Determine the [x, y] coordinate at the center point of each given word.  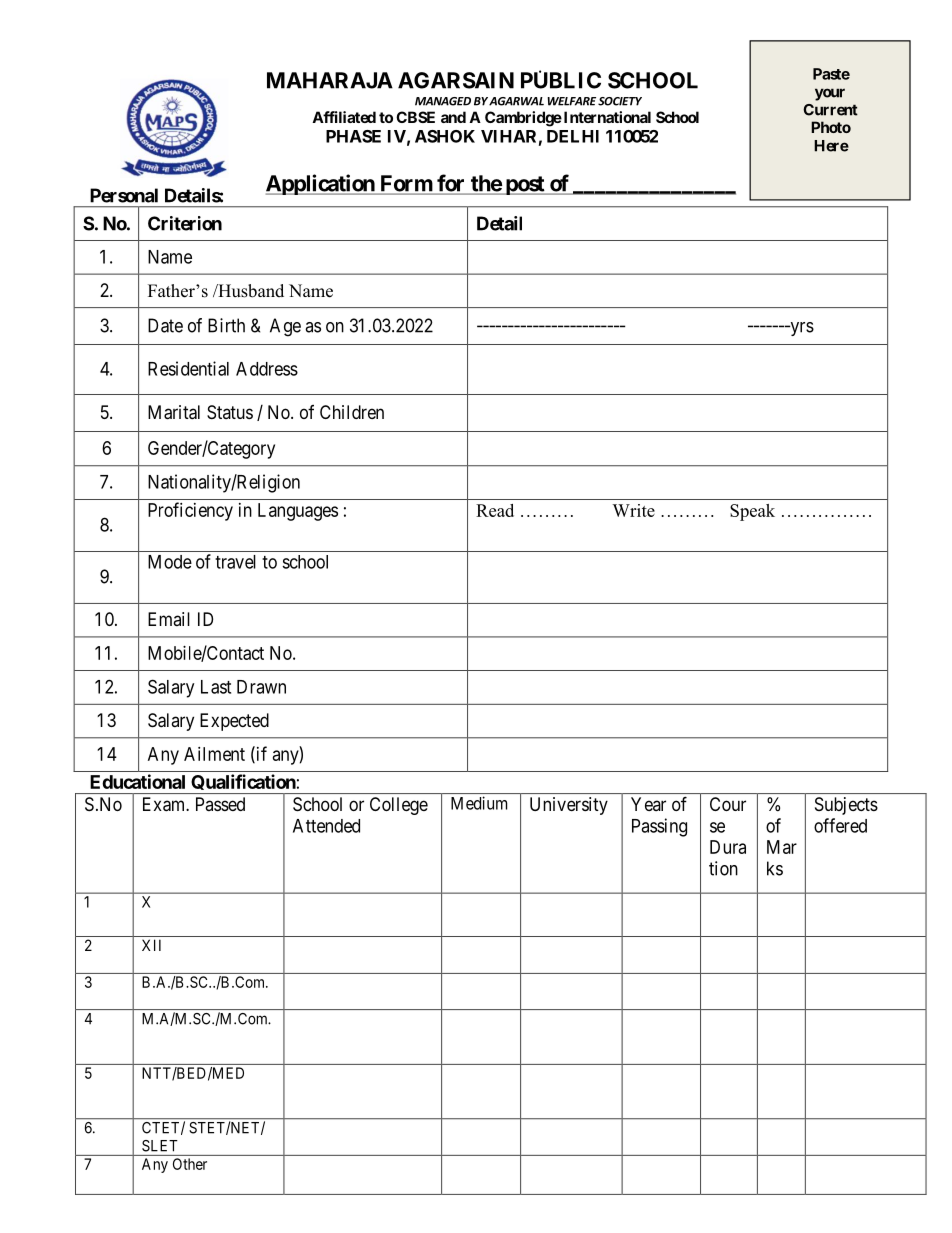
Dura [728, 847]
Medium [479, 803]
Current [830, 110]
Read [495, 510]
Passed [220, 804]
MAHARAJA [330, 80]
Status [230, 412]
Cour [728, 804]
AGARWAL [516, 101]
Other [190, 1164]
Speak [752, 512]
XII [151, 945]
